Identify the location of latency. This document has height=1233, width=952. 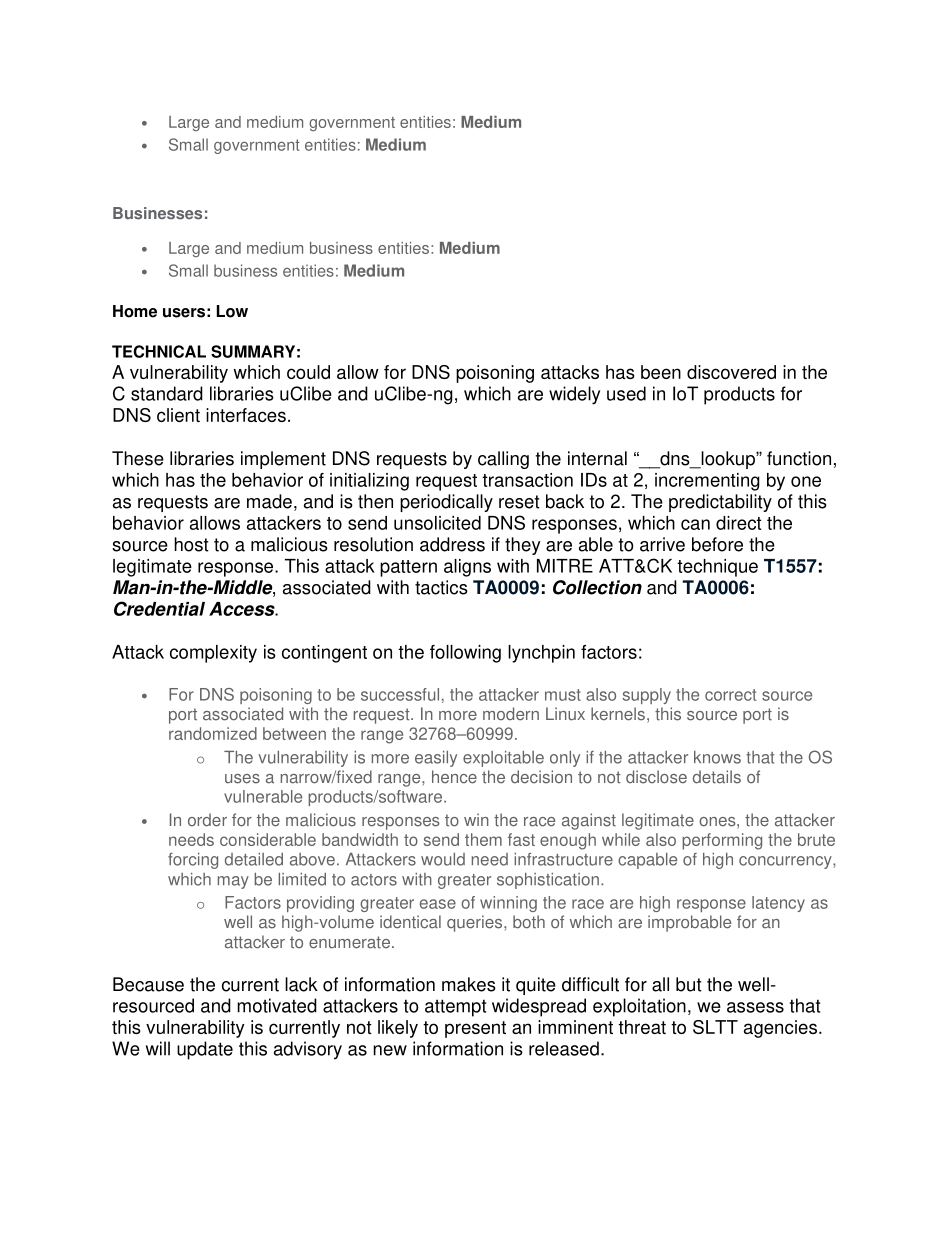
(778, 904).
